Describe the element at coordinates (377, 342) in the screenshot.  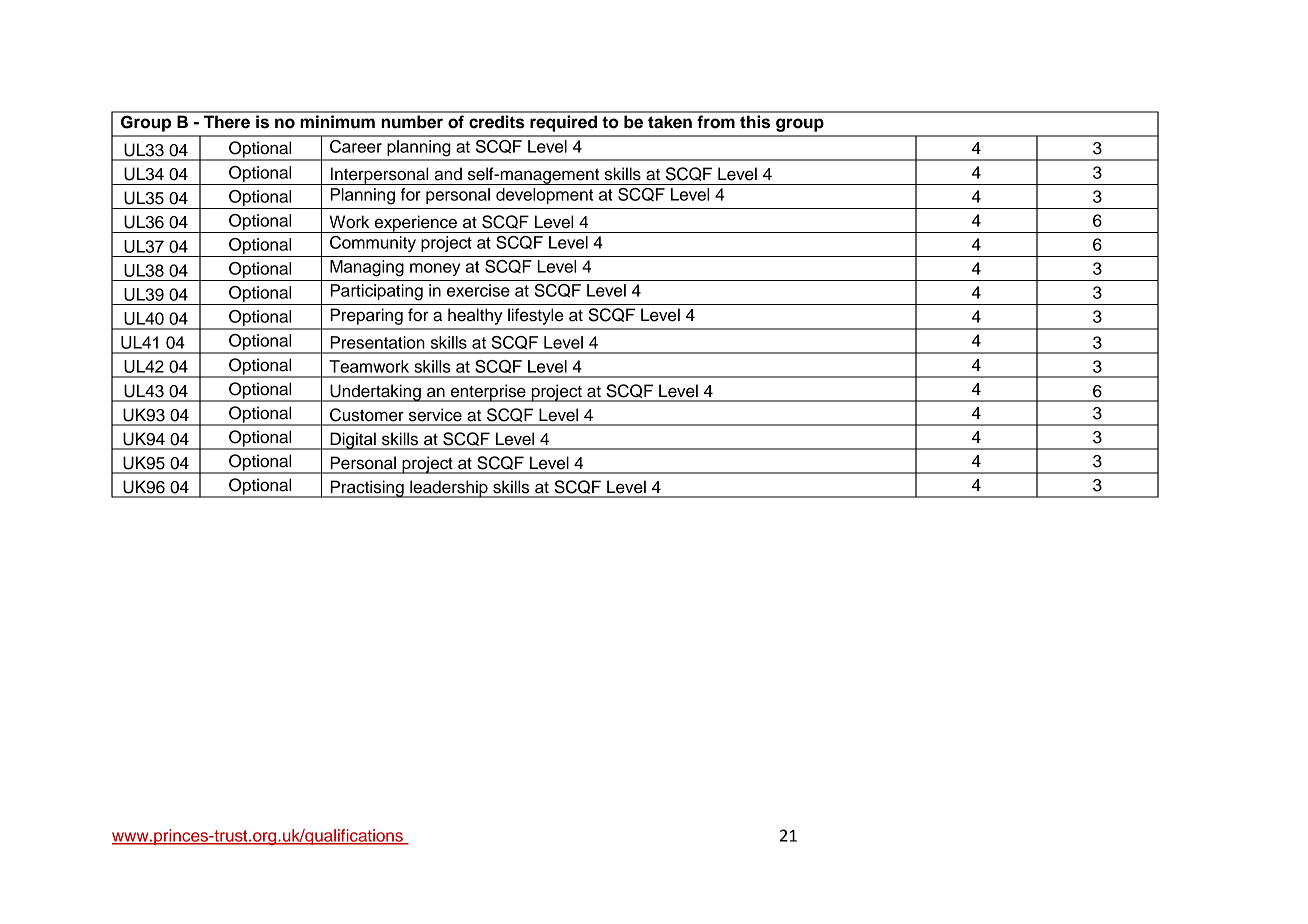
I see `Presentation` at that location.
